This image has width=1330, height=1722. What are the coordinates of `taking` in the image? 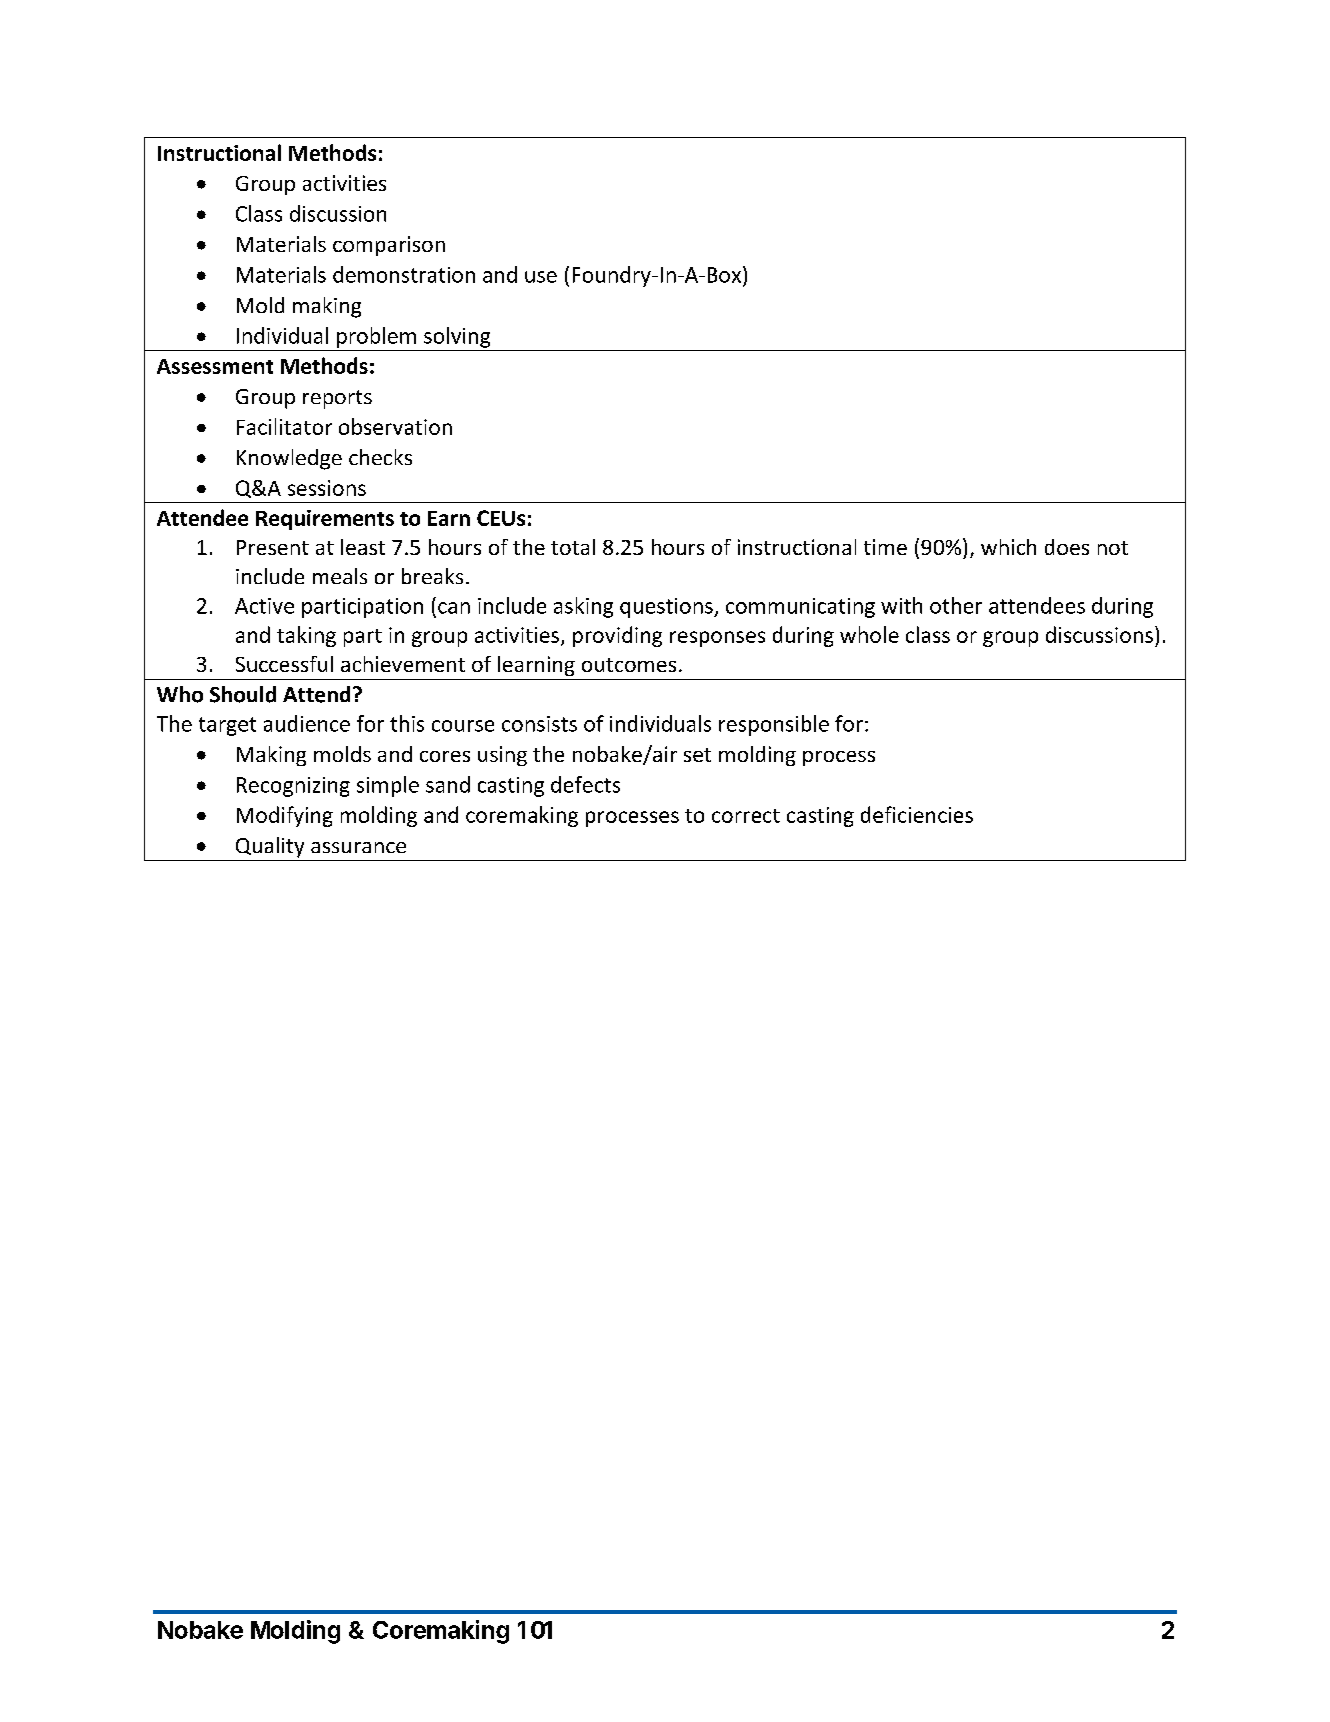 It's located at (306, 636).
